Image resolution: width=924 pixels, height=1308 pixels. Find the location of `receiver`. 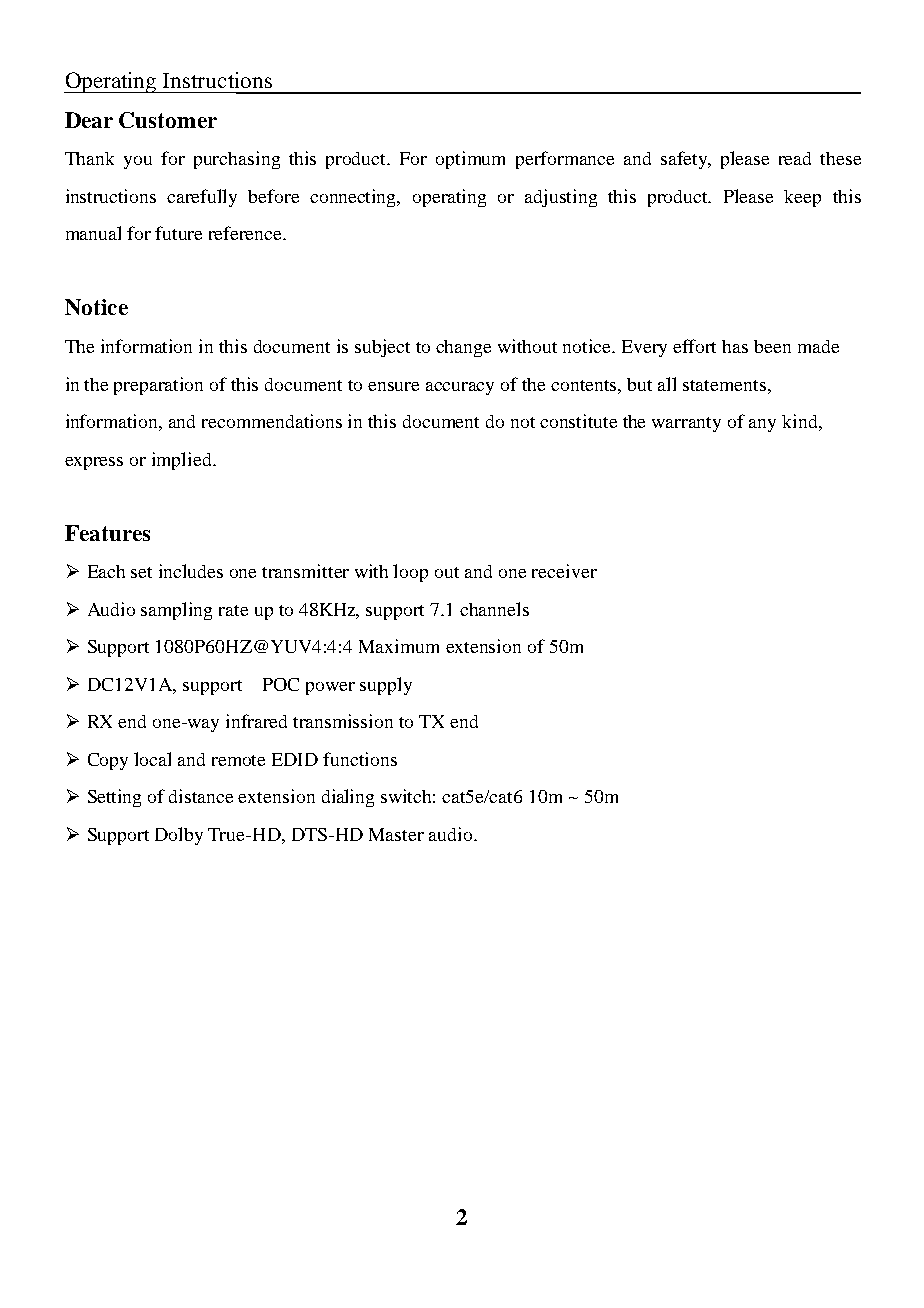

receiver is located at coordinates (564, 571).
